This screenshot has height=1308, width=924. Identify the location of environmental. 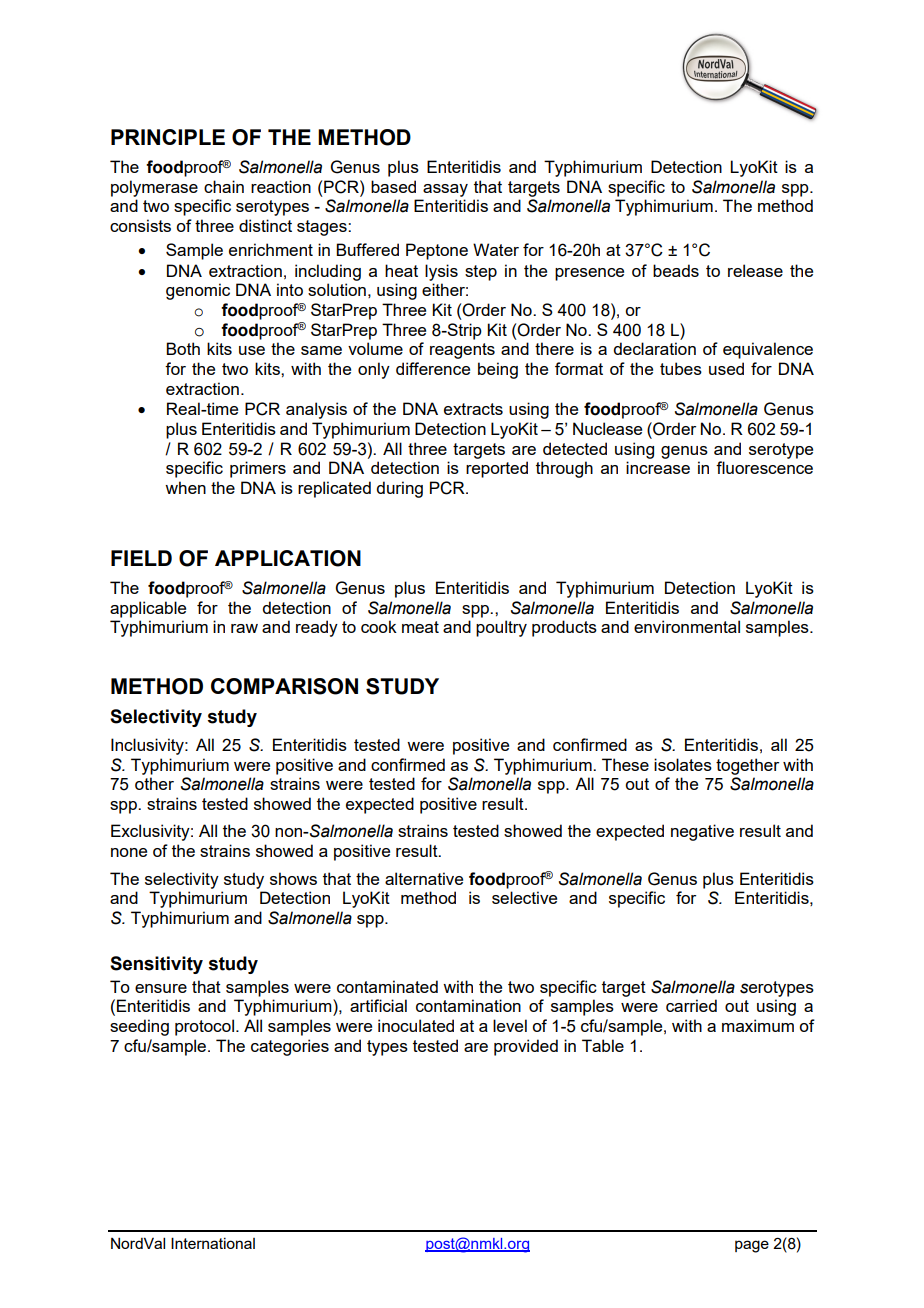
(687, 626).
